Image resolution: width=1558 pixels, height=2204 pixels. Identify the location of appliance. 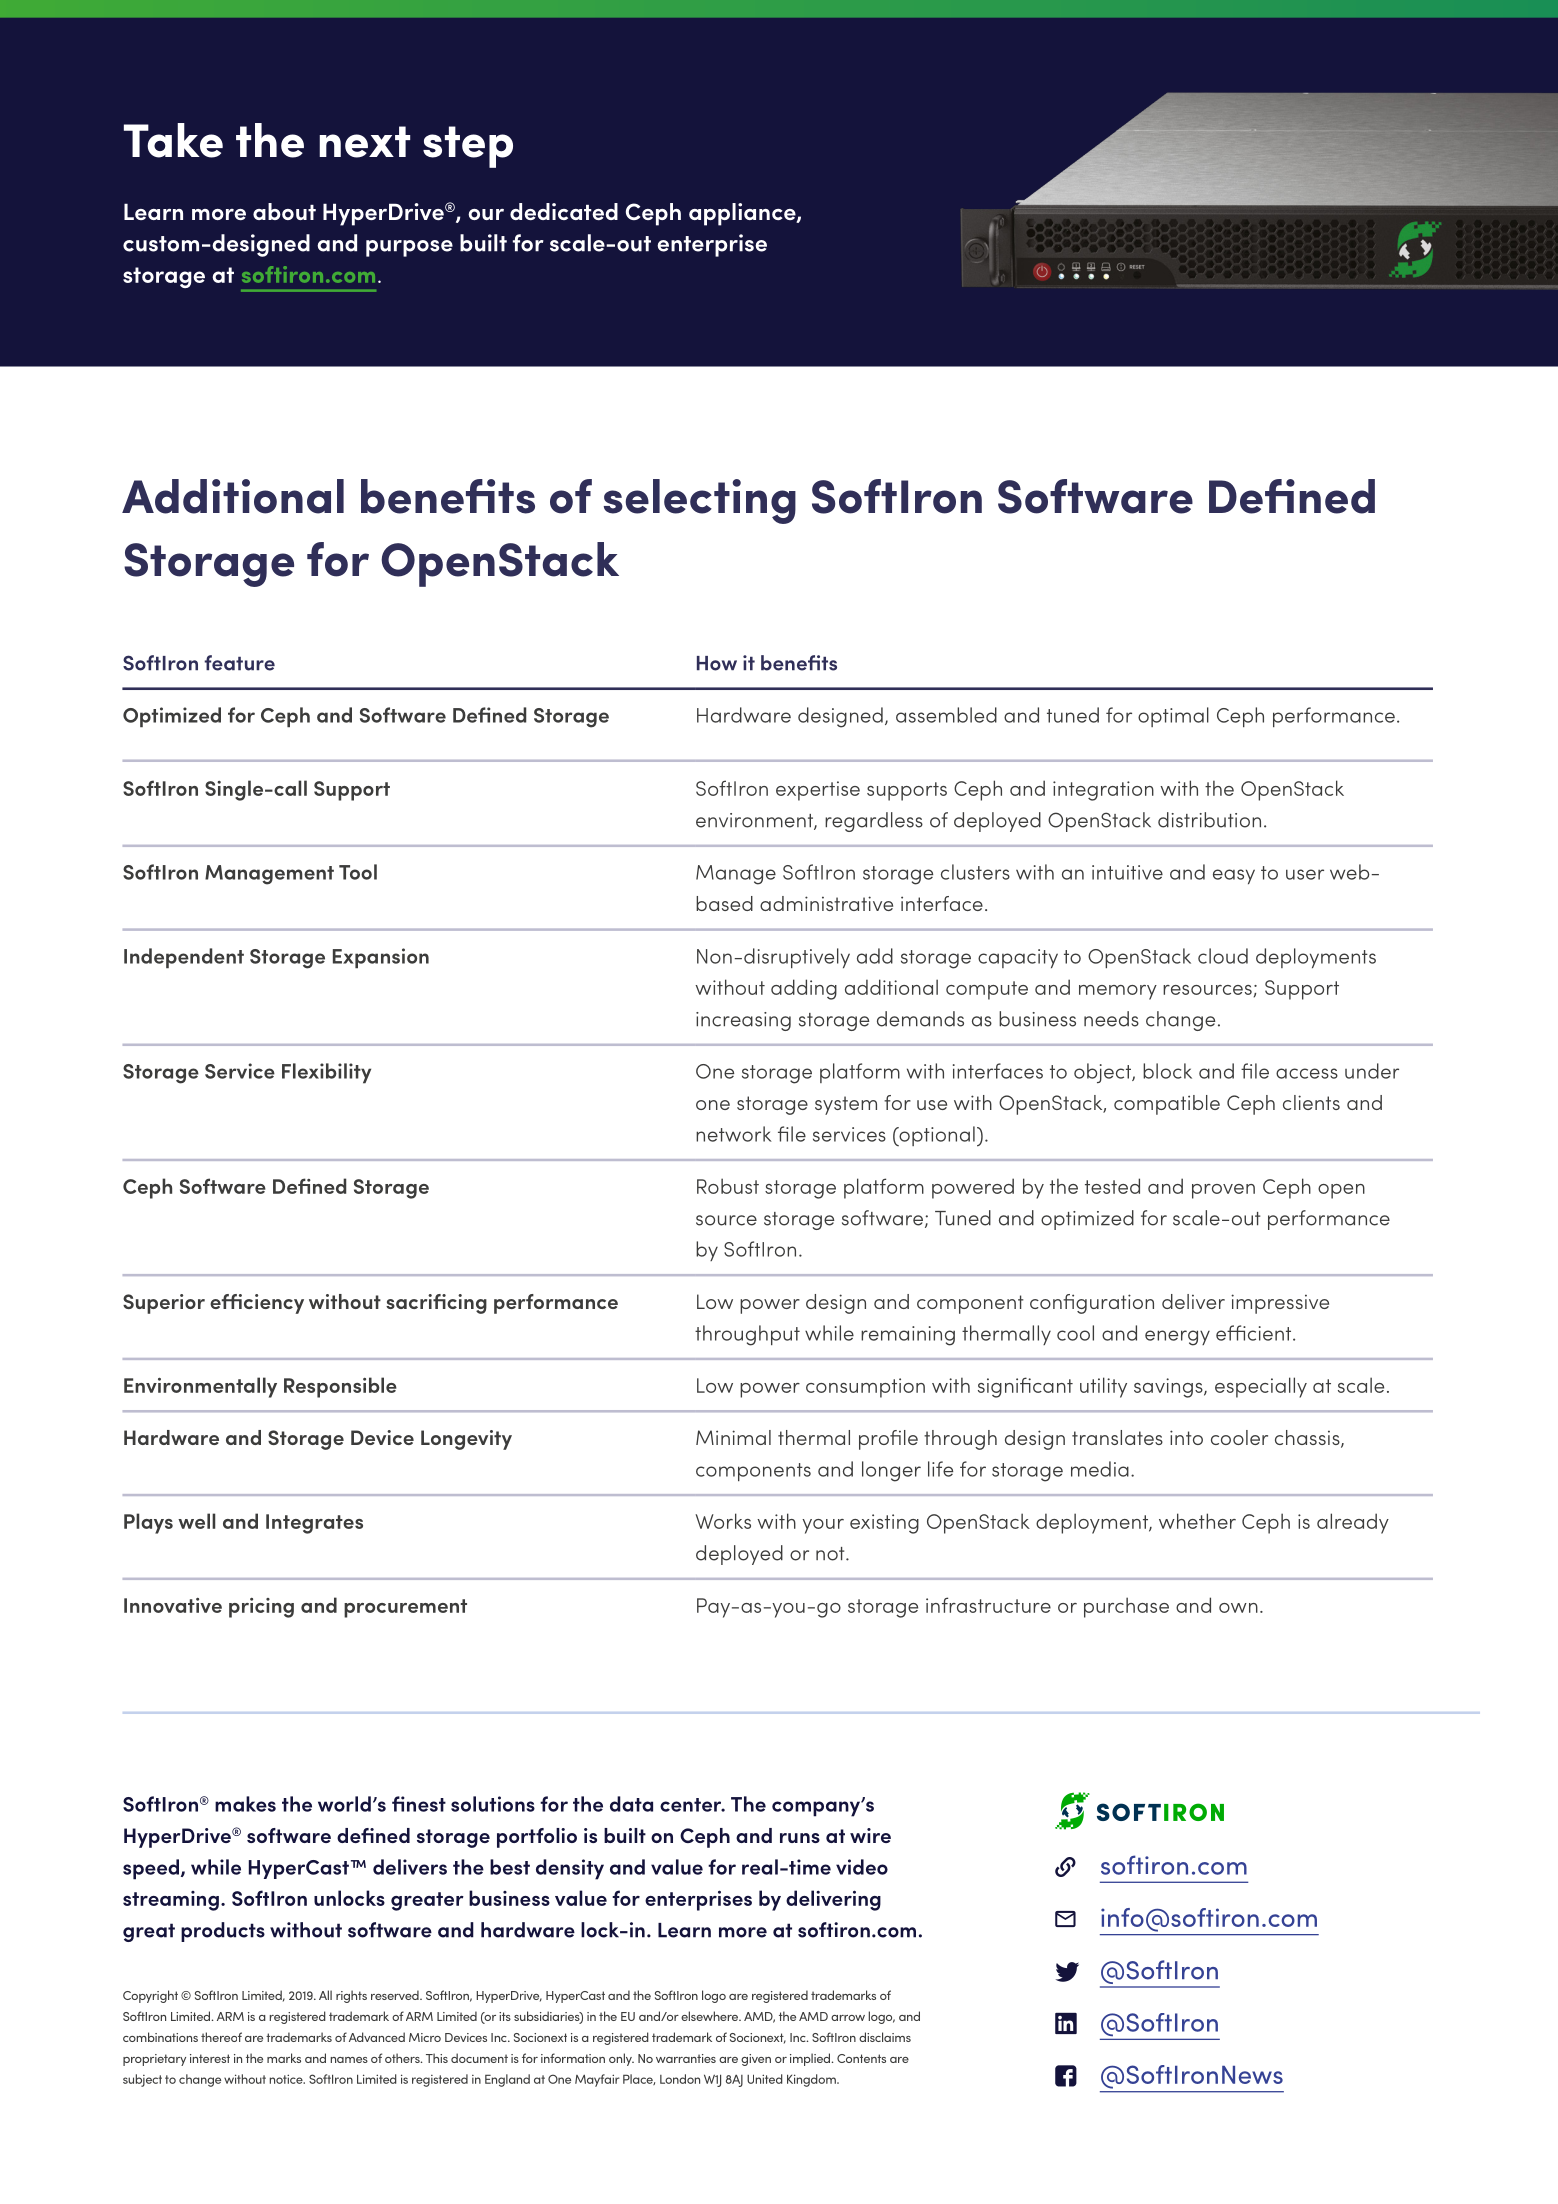
(743, 214).
